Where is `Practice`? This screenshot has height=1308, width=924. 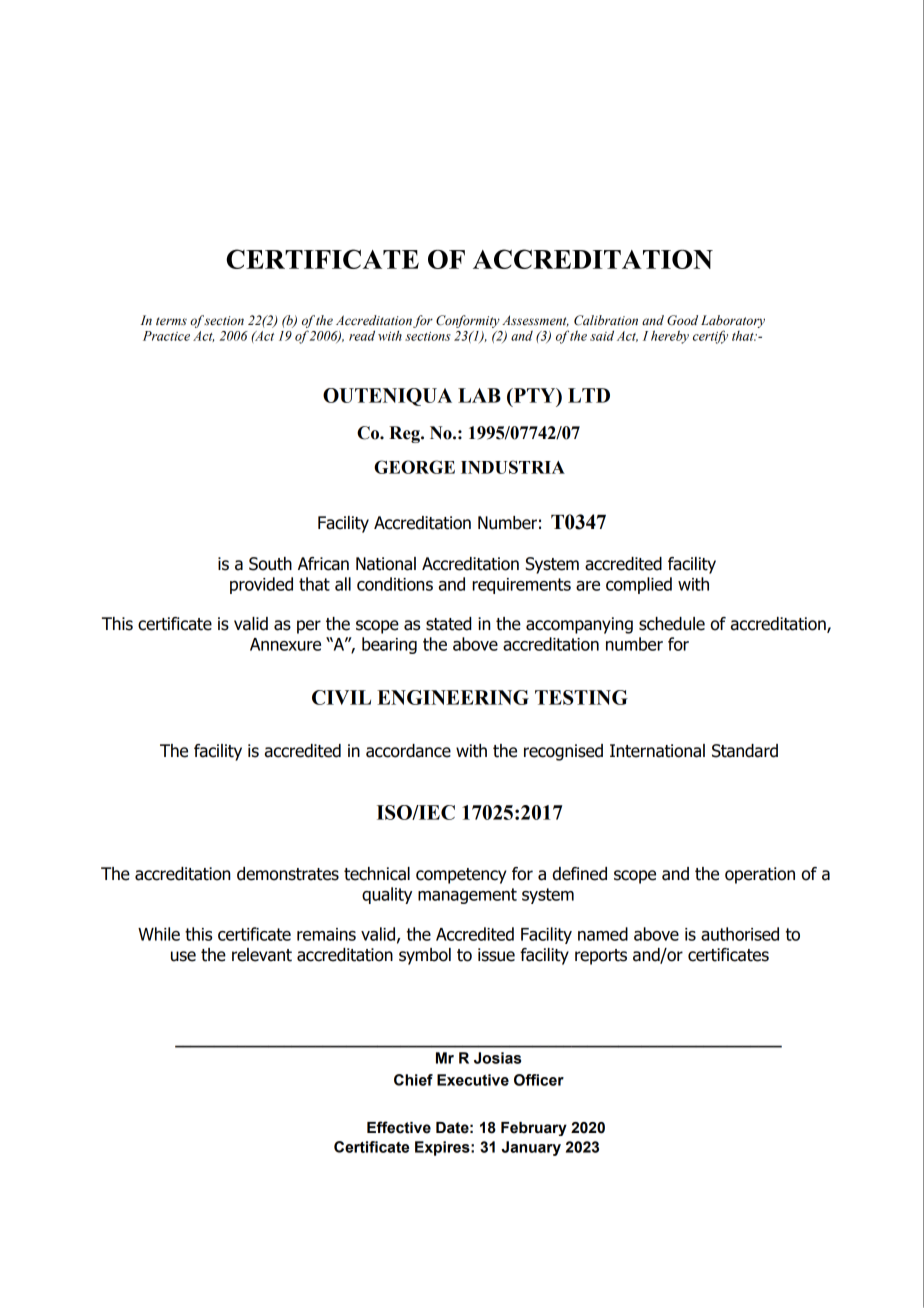 Practice is located at coordinates (166, 336).
